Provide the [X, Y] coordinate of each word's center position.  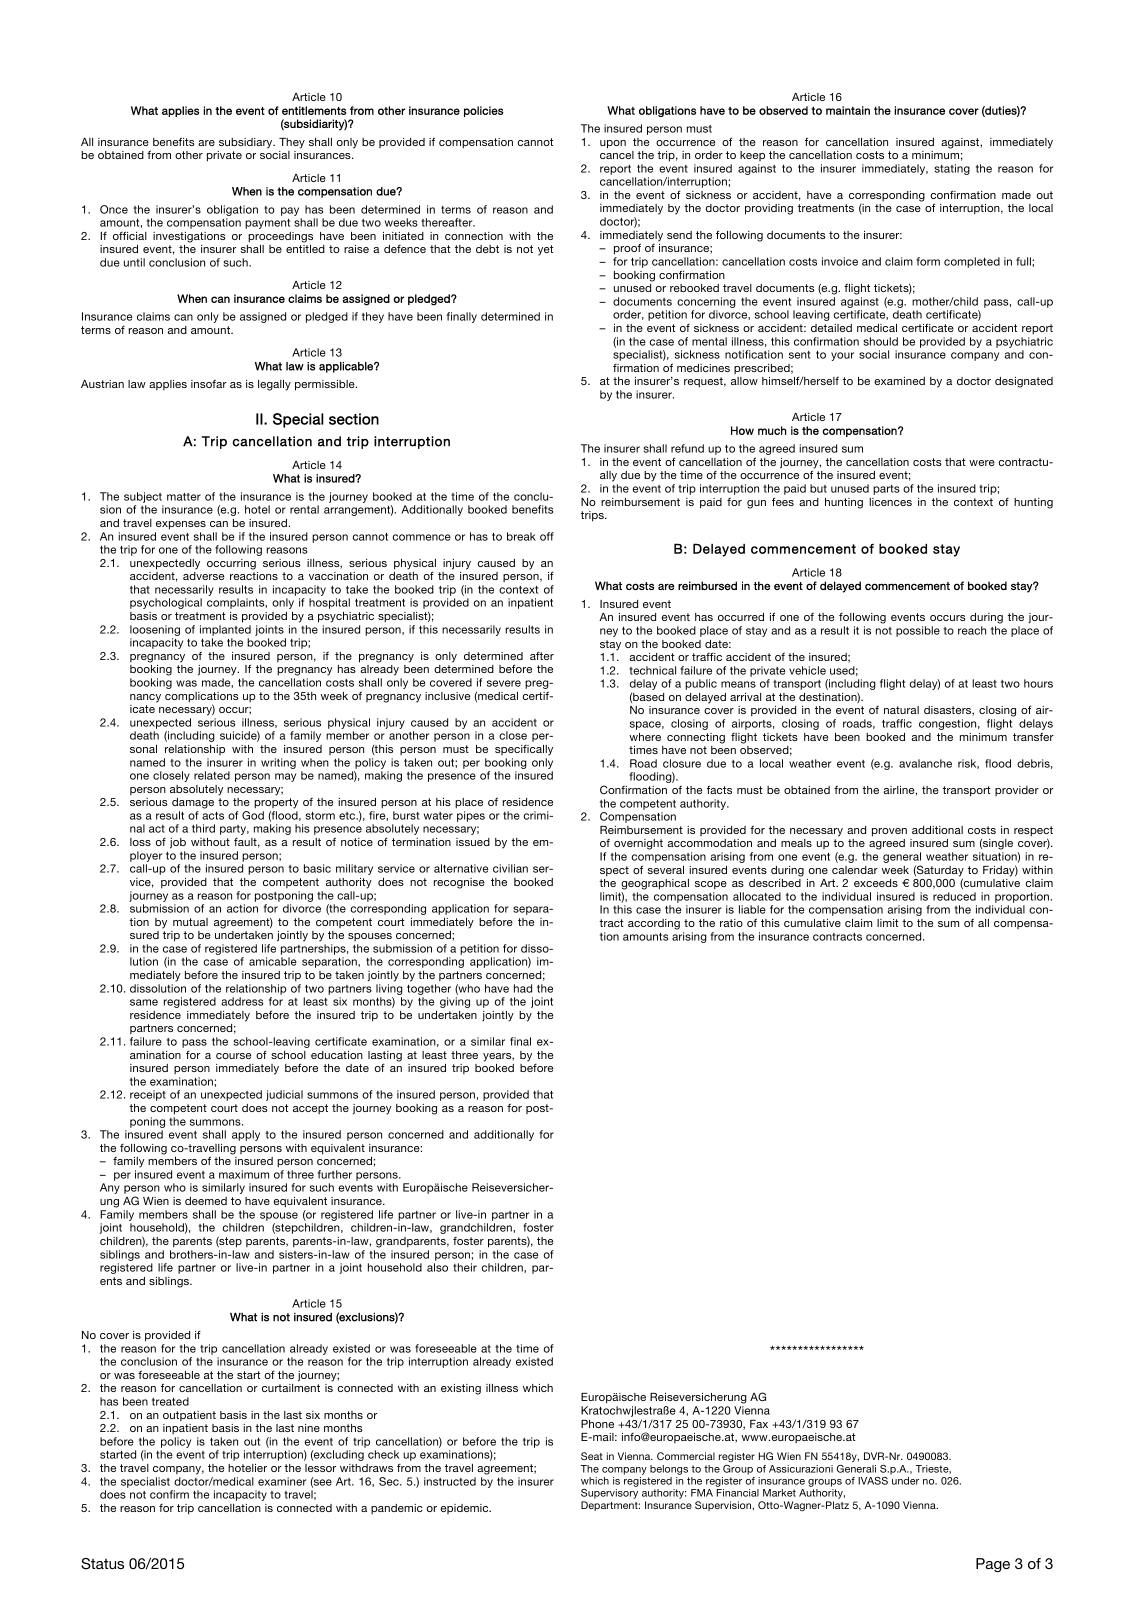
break [521, 536]
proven [889, 832]
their [465, 1267]
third [203, 828]
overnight [638, 844]
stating [952, 169]
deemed [206, 1201]
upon [613, 144]
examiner [282, 1481]
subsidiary [247, 143]
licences [890, 502]
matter [184, 497]
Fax [759, 1424]
